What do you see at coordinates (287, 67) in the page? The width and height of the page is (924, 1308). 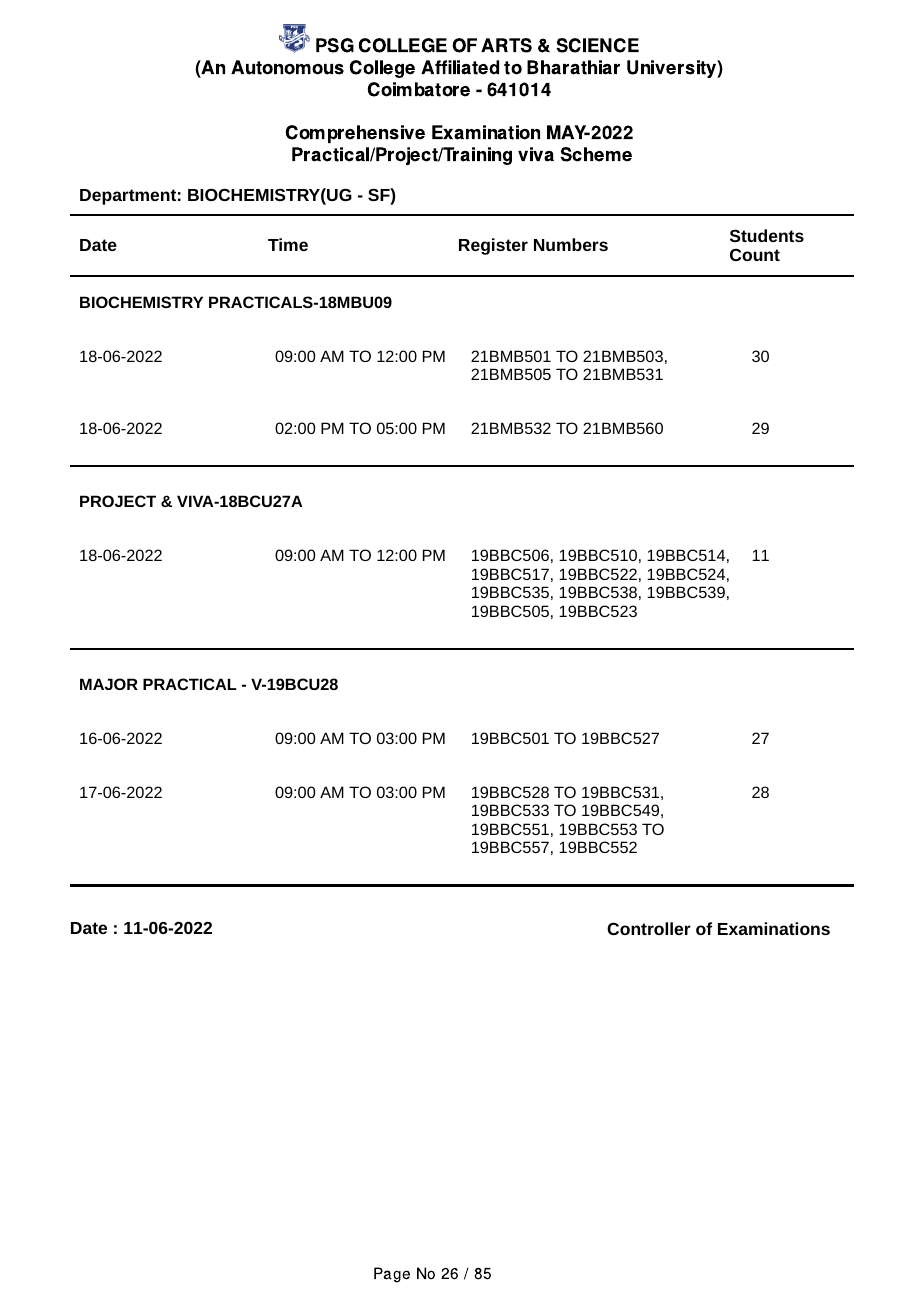 I see `Autonomous` at bounding box center [287, 67].
